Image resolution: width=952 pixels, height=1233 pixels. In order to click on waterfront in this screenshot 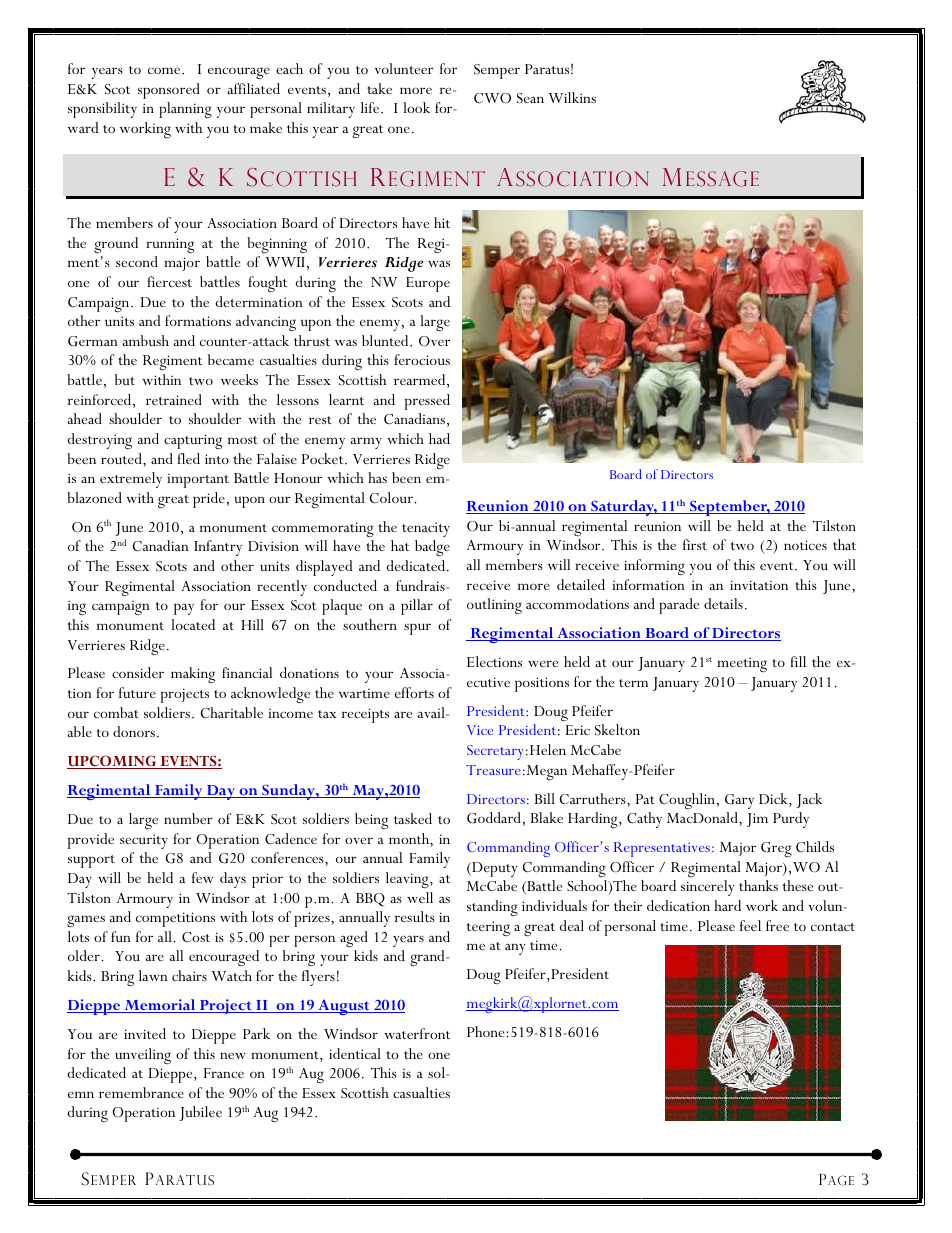, I will do `click(417, 1033)`.
